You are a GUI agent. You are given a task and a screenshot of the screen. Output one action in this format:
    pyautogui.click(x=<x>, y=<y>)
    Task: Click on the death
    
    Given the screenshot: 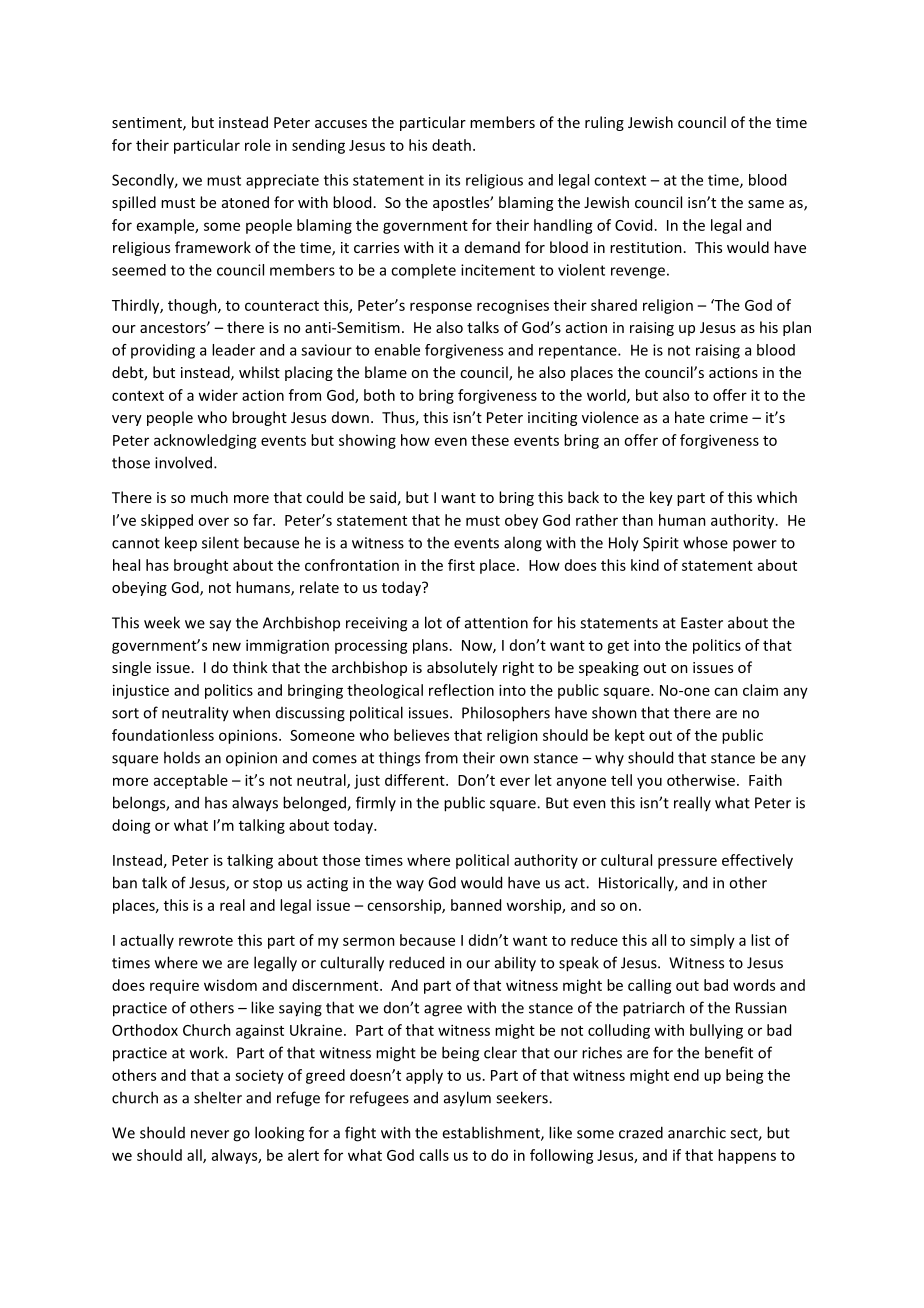 What is the action you would take?
    pyautogui.click(x=451, y=145)
